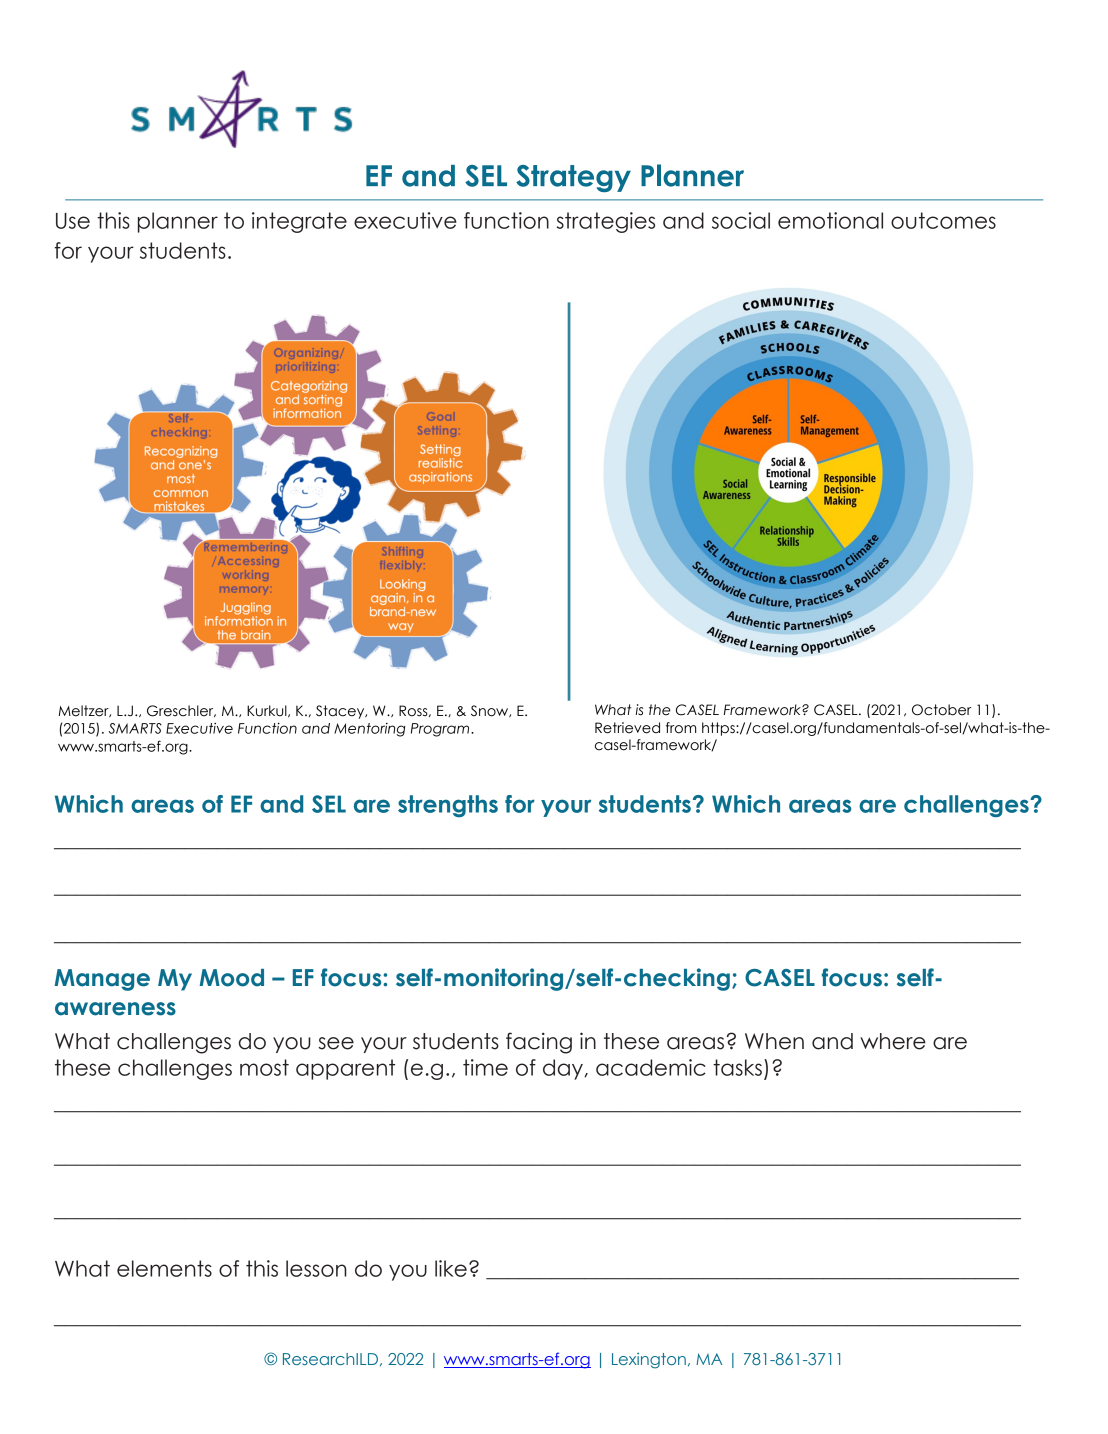  I want to click on like, so click(451, 1268).
